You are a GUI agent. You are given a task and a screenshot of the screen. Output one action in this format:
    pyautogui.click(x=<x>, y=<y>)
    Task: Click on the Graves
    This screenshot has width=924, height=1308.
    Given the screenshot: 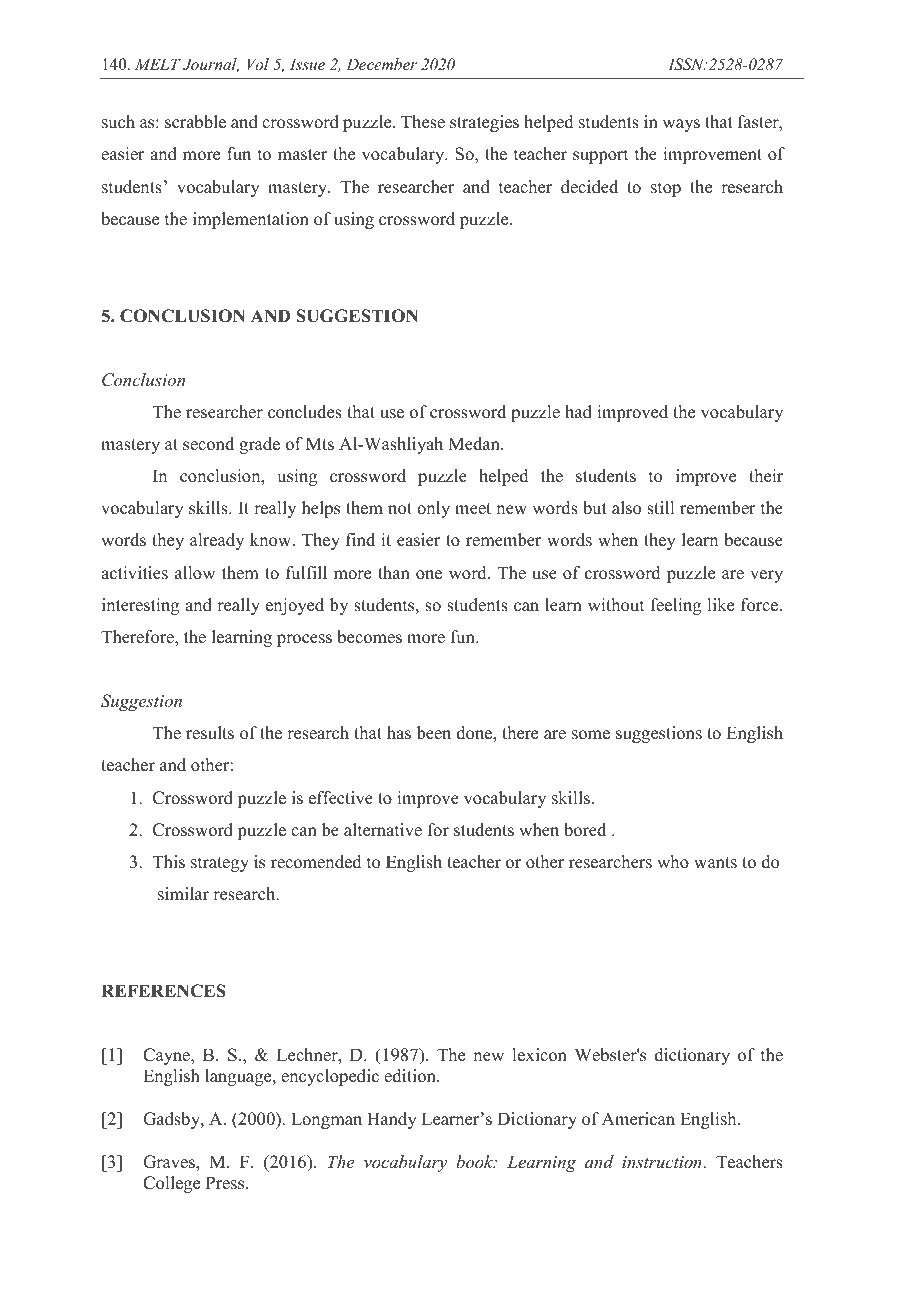 What is the action you would take?
    pyautogui.click(x=170, y=1162)
